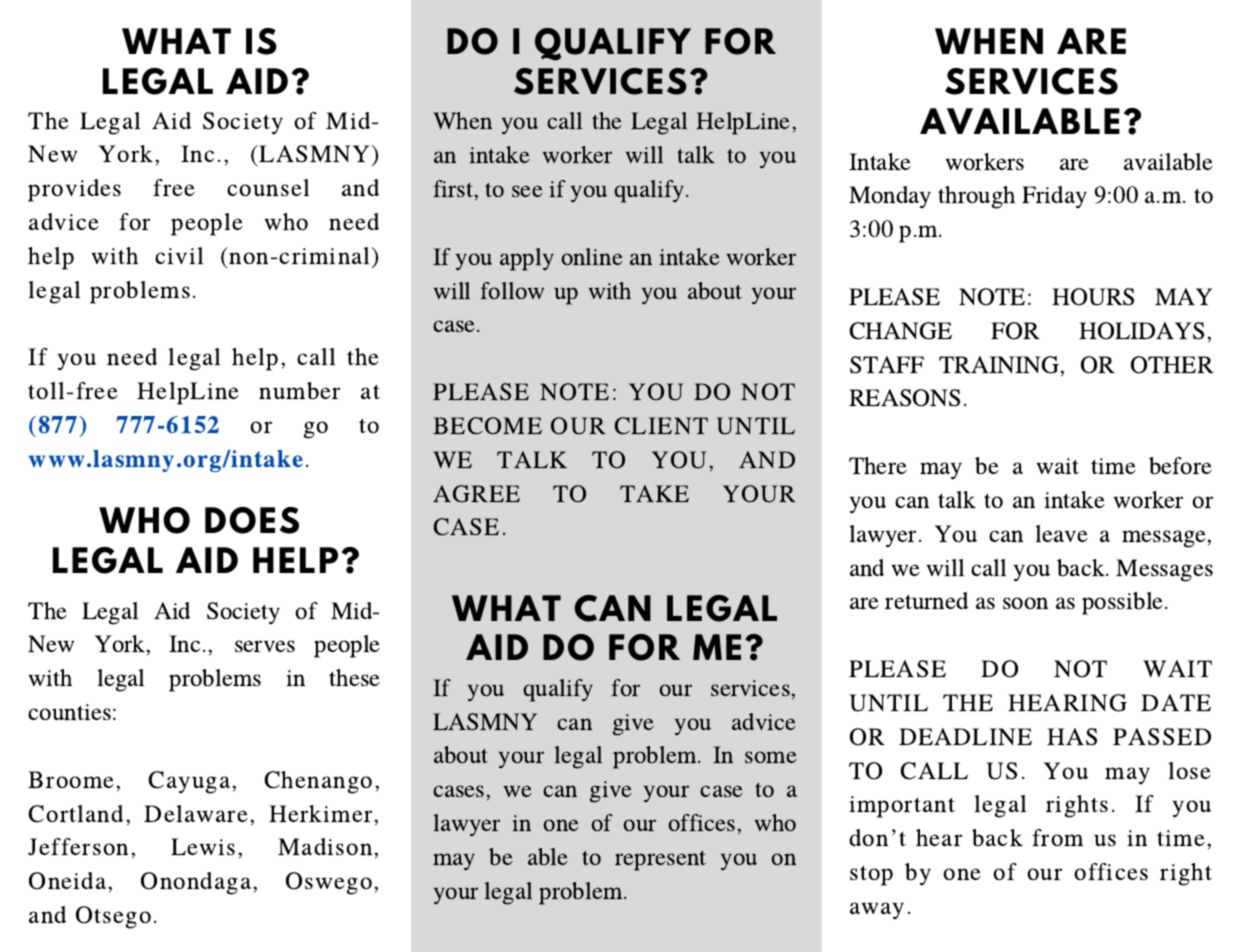 Image resolution: width=1233 pixels, height=952 pixels. What do you see at coordinates (1057, 837) in the page?
I see `from` at bounding box center [1057, 837].
